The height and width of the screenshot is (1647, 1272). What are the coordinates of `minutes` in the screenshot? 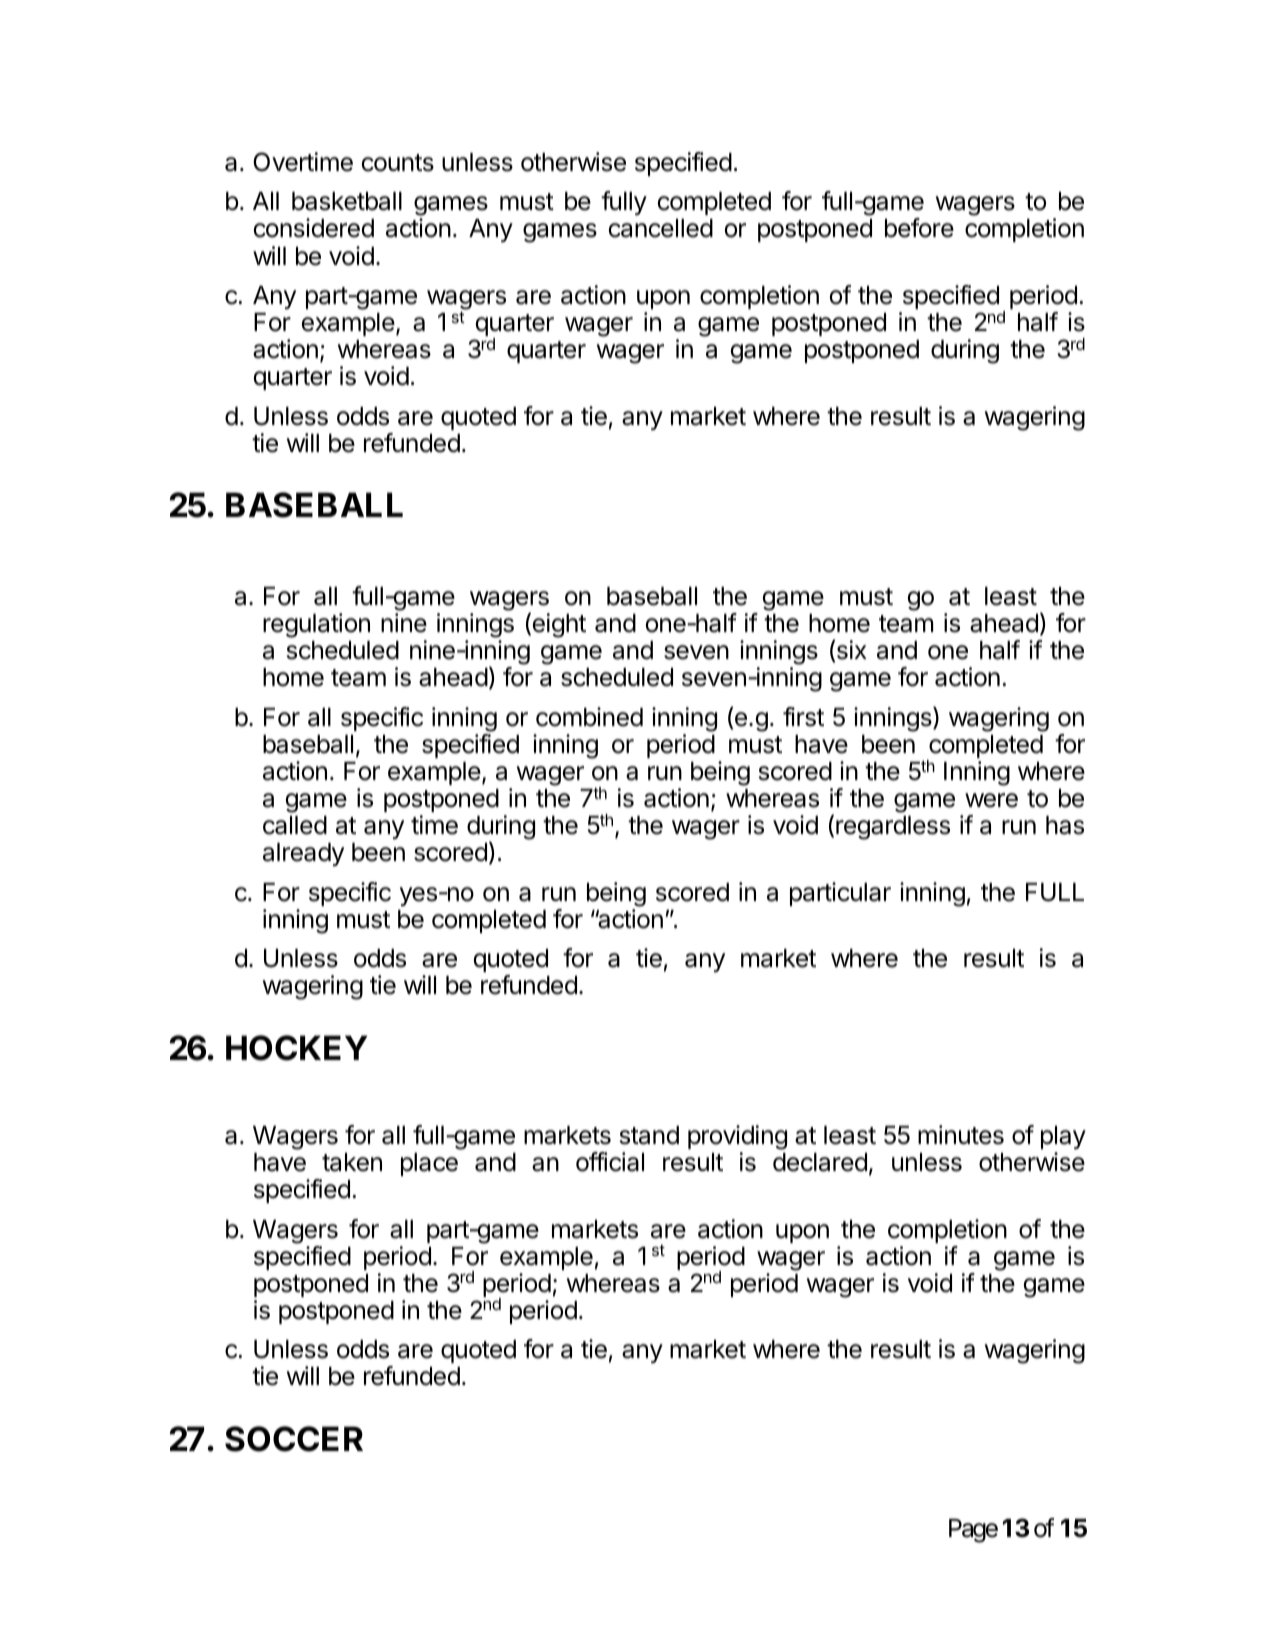 It's located at (961, 1135).
